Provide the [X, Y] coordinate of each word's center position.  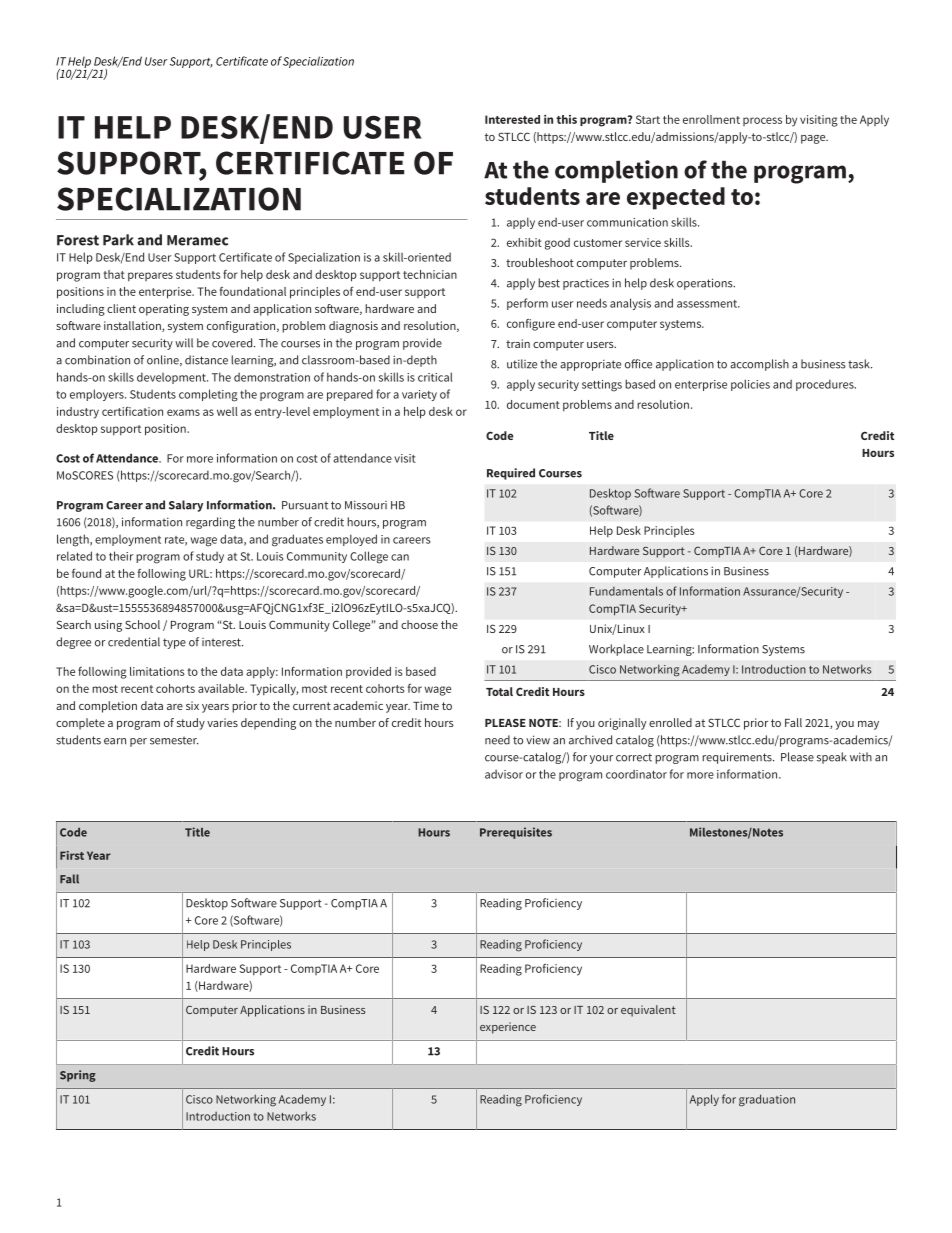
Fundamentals [626, 591]
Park [118, 240]
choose [419, 624]
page [814, 139]
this [566, 119]
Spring [78, 1076]
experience [508, 1028]
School [142, 624]
